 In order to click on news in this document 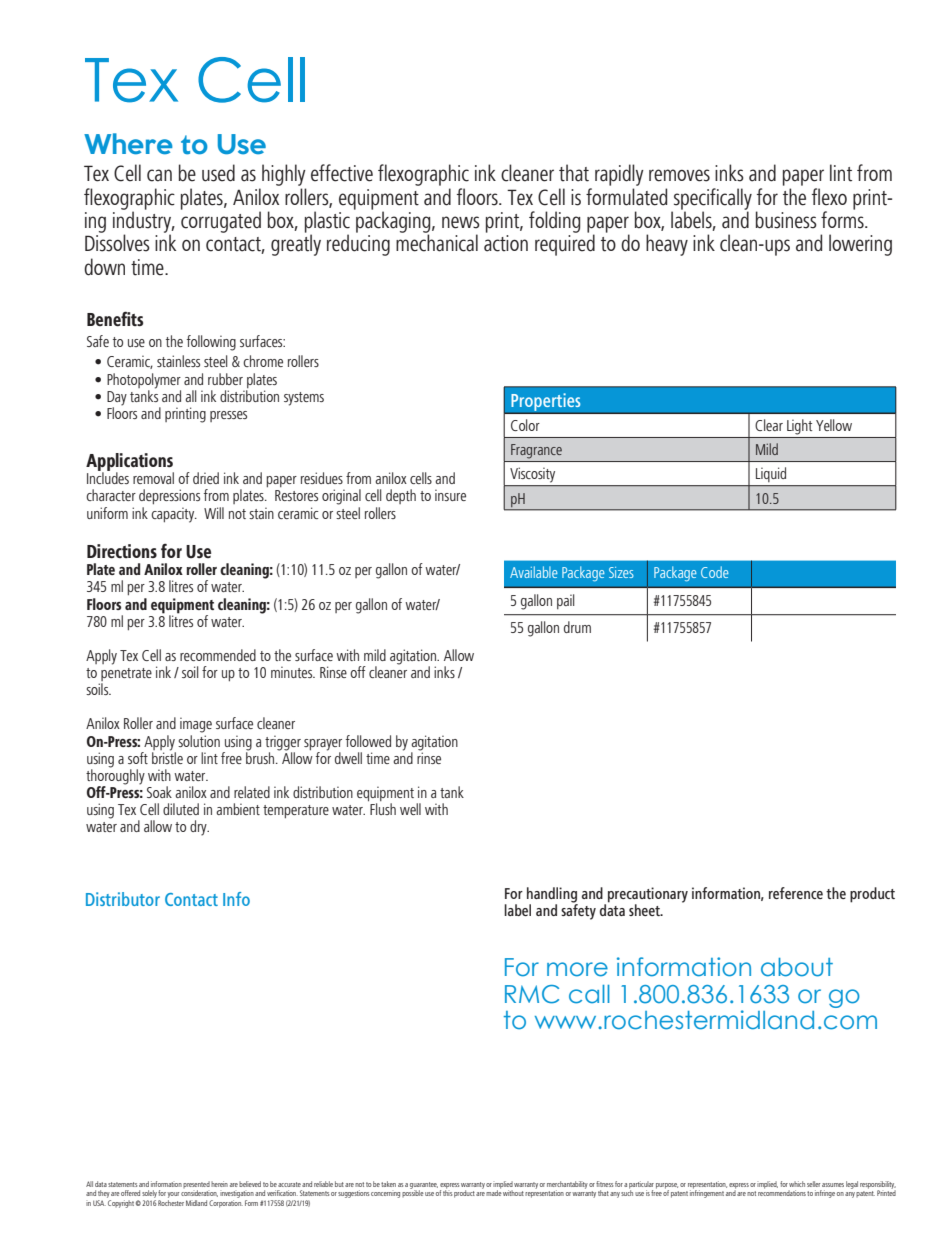, I will do `click(461, 222)`.
